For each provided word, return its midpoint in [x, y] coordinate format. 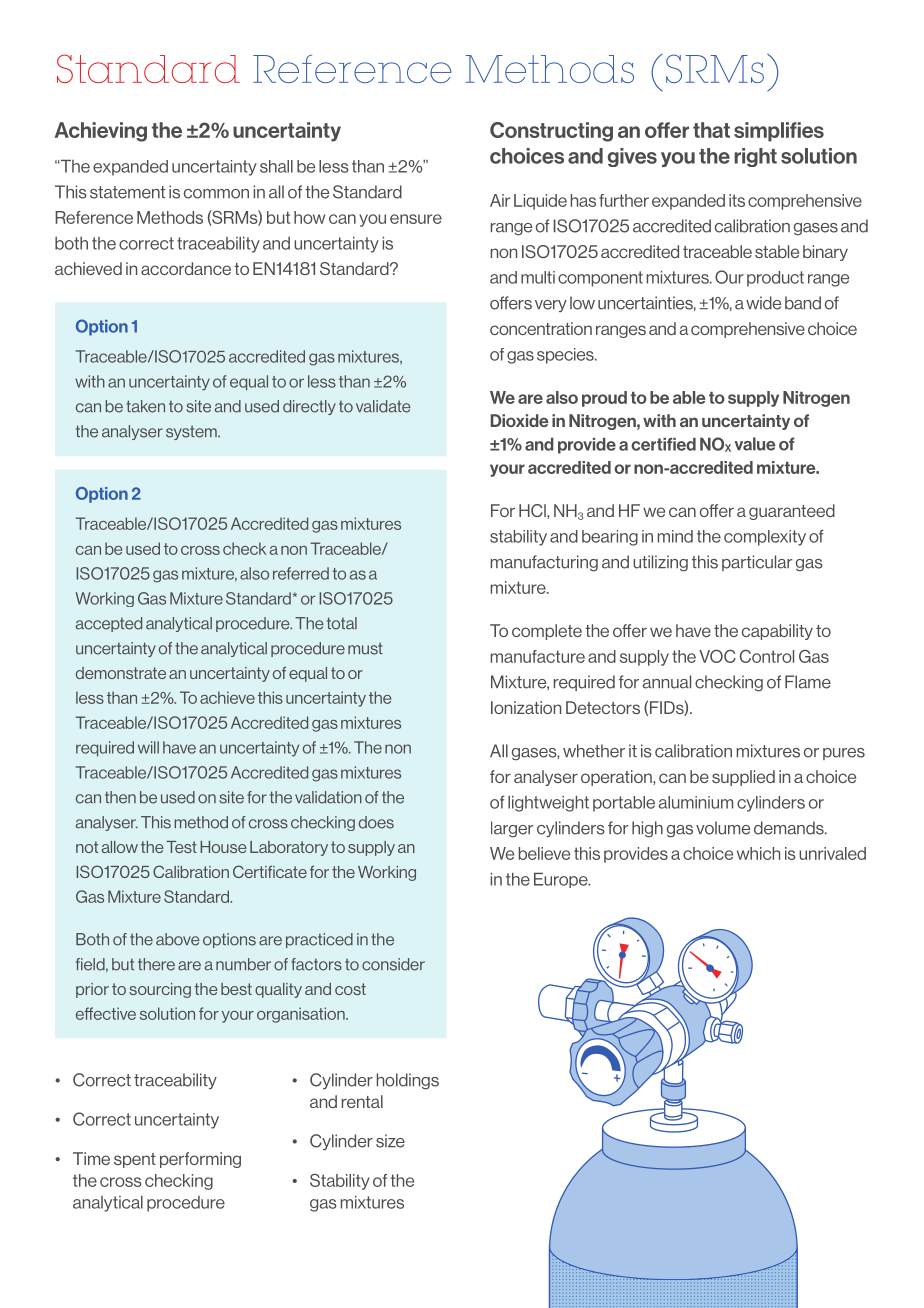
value [754, 444]
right [755, 157]
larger [512, 829]
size [390, 1141]
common [216, 194]
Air [500, 200]
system [192, 433]
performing [200, 1160]
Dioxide [520, 420]
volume [723, 828]
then [120, 797]
